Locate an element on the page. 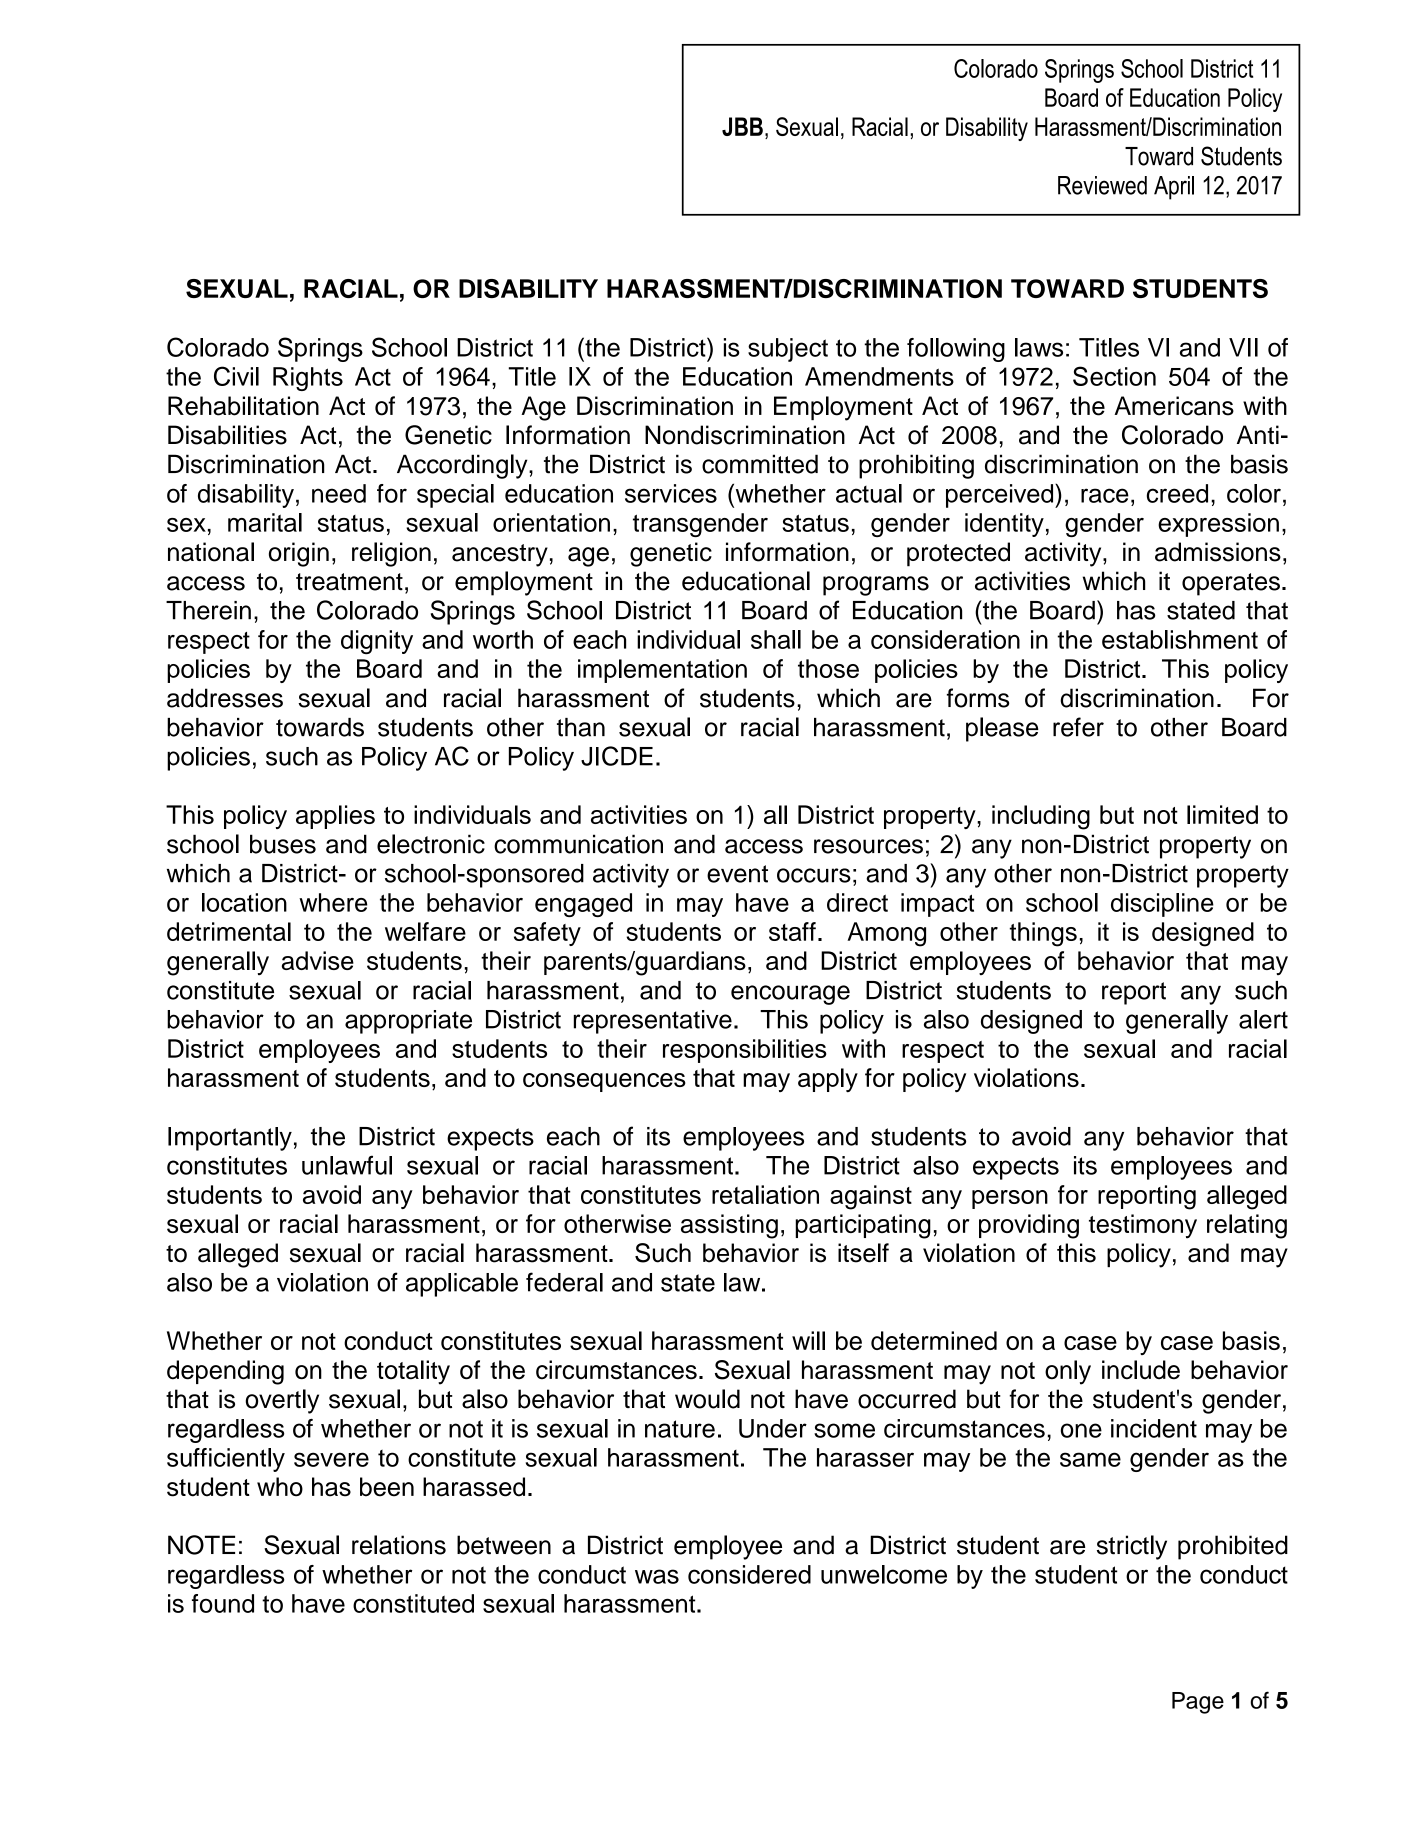 Image resolution: width=1413 pixels, height=1829 pixels. considered is located at coordinates (749, 1574).
